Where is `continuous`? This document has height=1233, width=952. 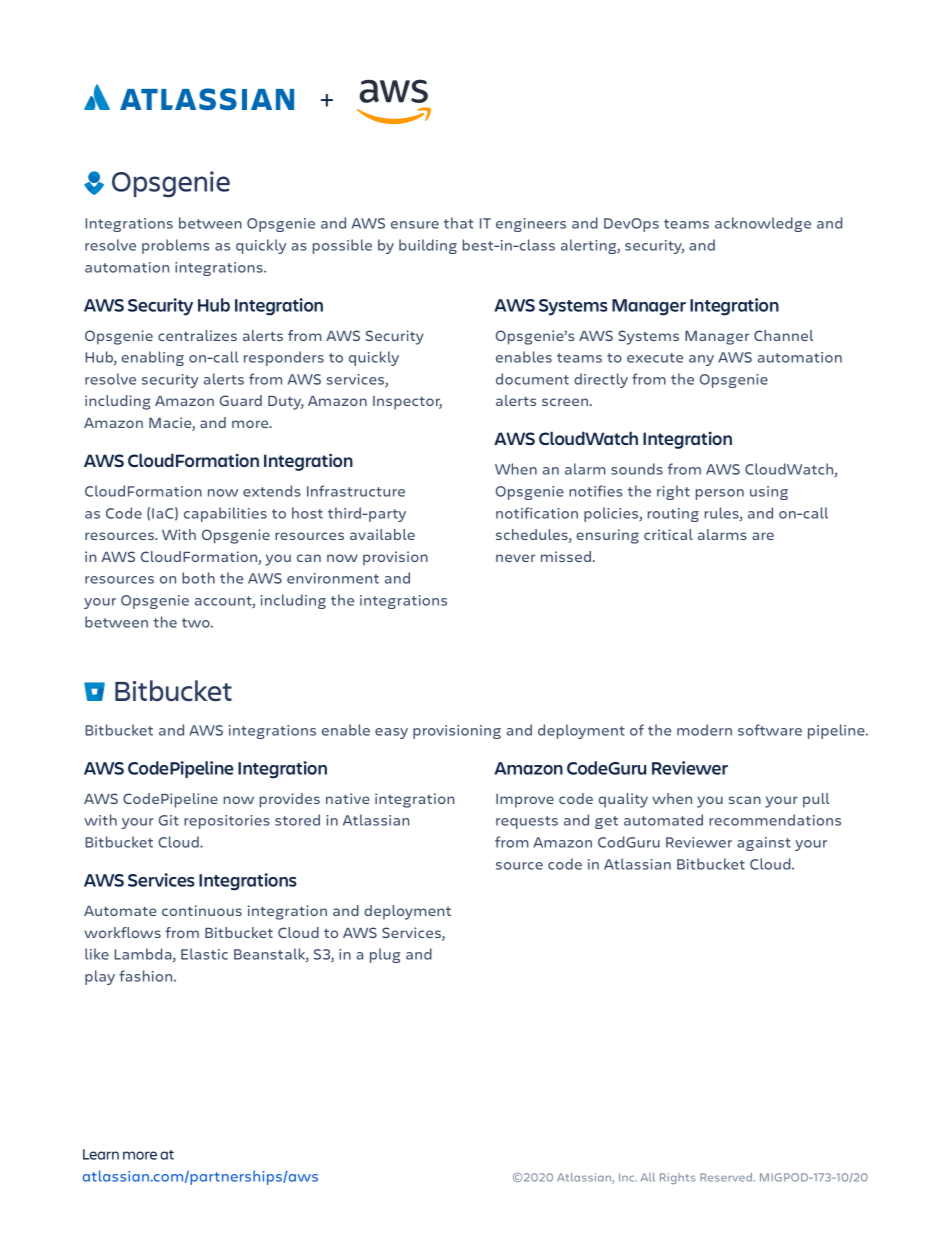
continuous is located at coordinates (202, 910).
